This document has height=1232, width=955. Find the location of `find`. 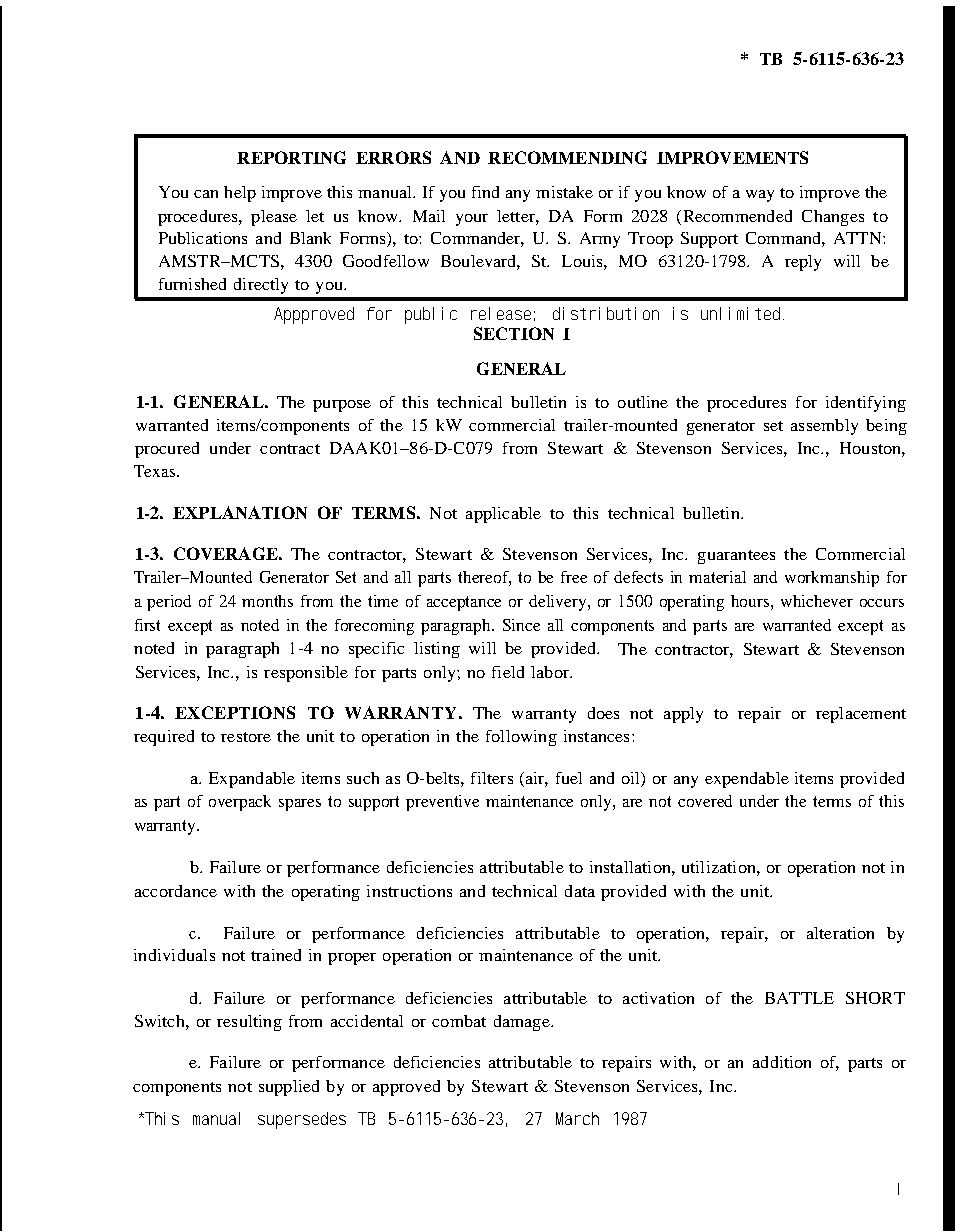

find is located at coordinates (485, 192).
